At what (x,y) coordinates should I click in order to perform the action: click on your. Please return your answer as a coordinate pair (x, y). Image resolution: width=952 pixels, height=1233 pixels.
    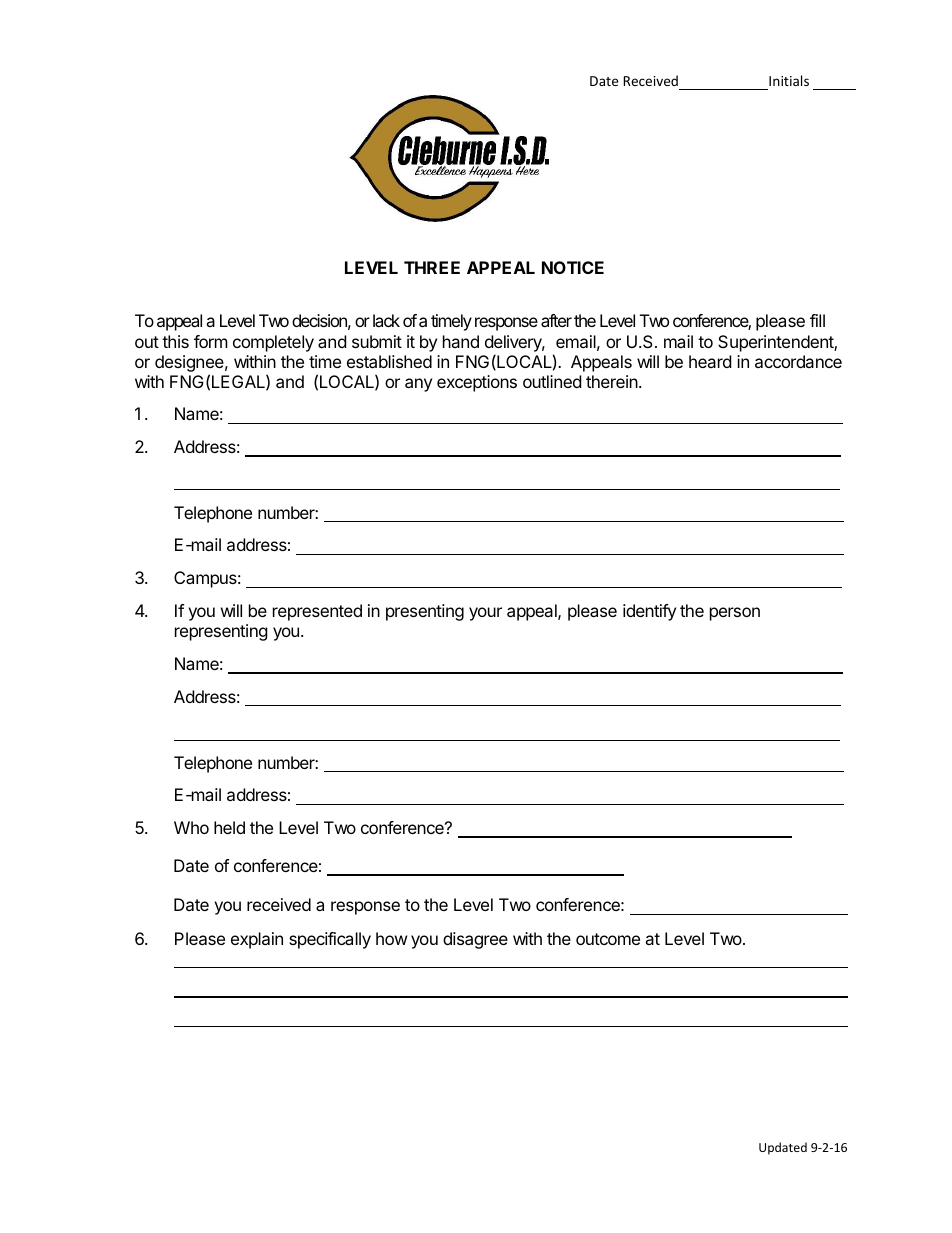
    Looking at the image, I should click on (485, 614).
